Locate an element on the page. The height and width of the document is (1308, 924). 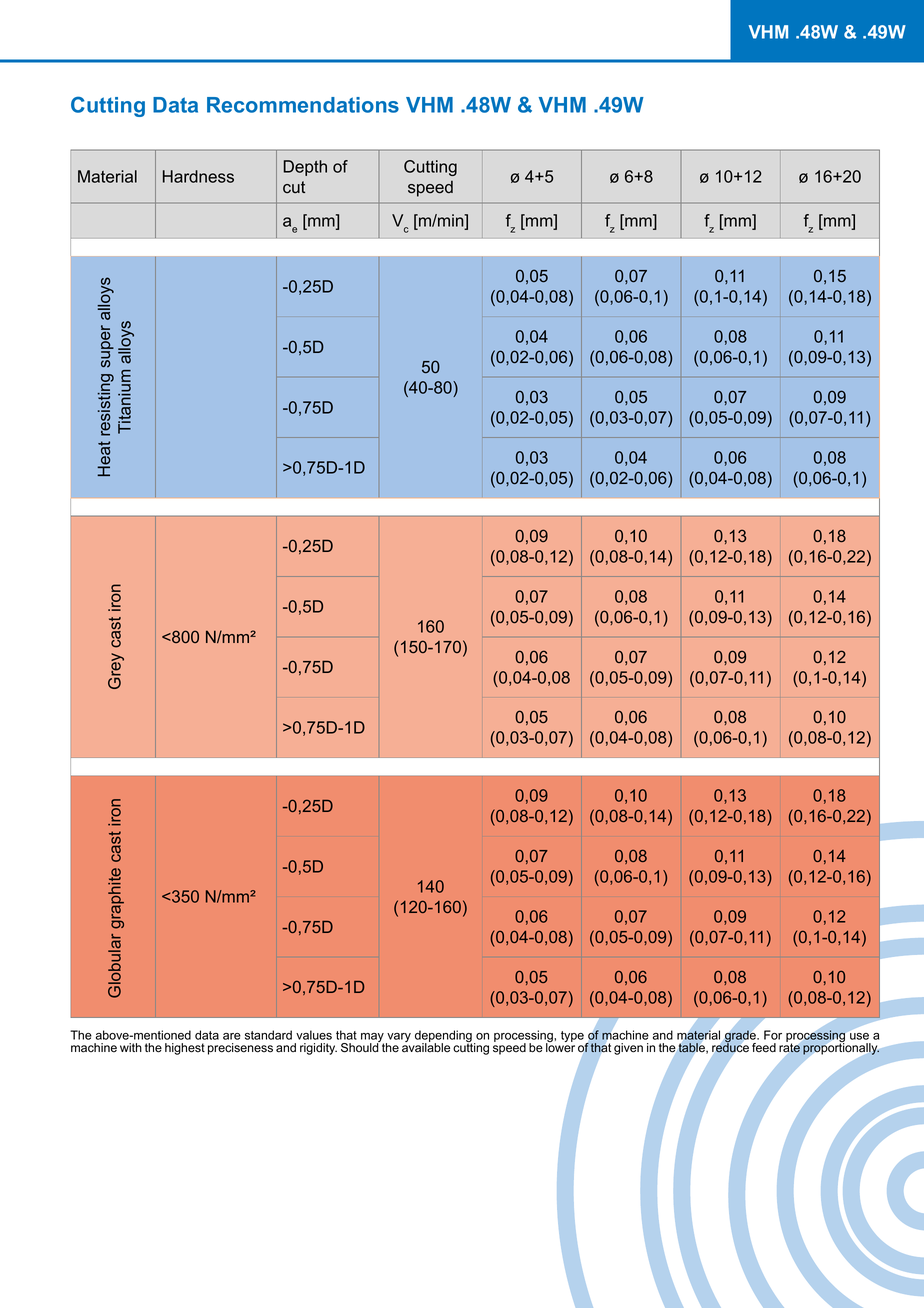
are is located at coordinates (232, 1036).
